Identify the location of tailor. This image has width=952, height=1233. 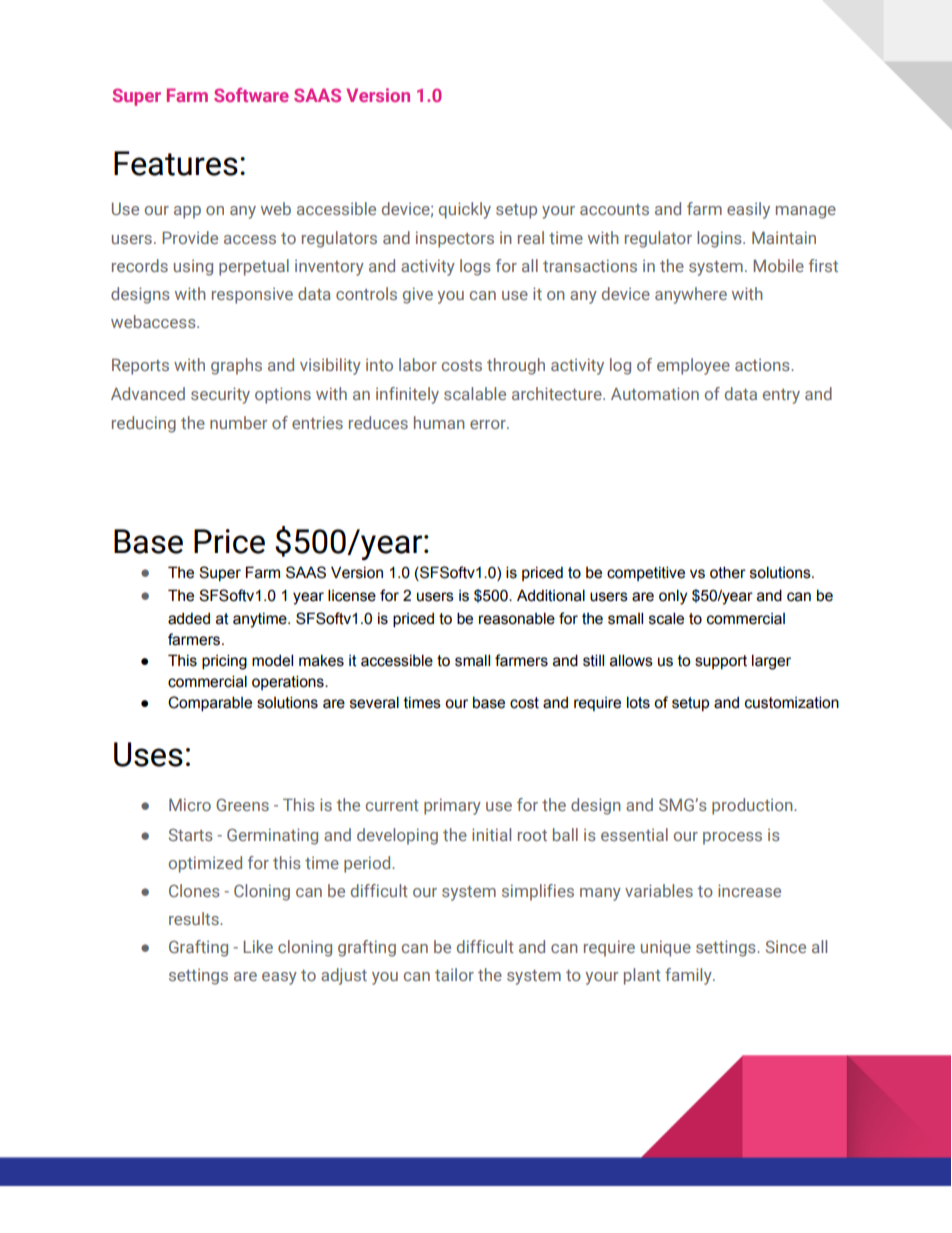
(454, 974).
